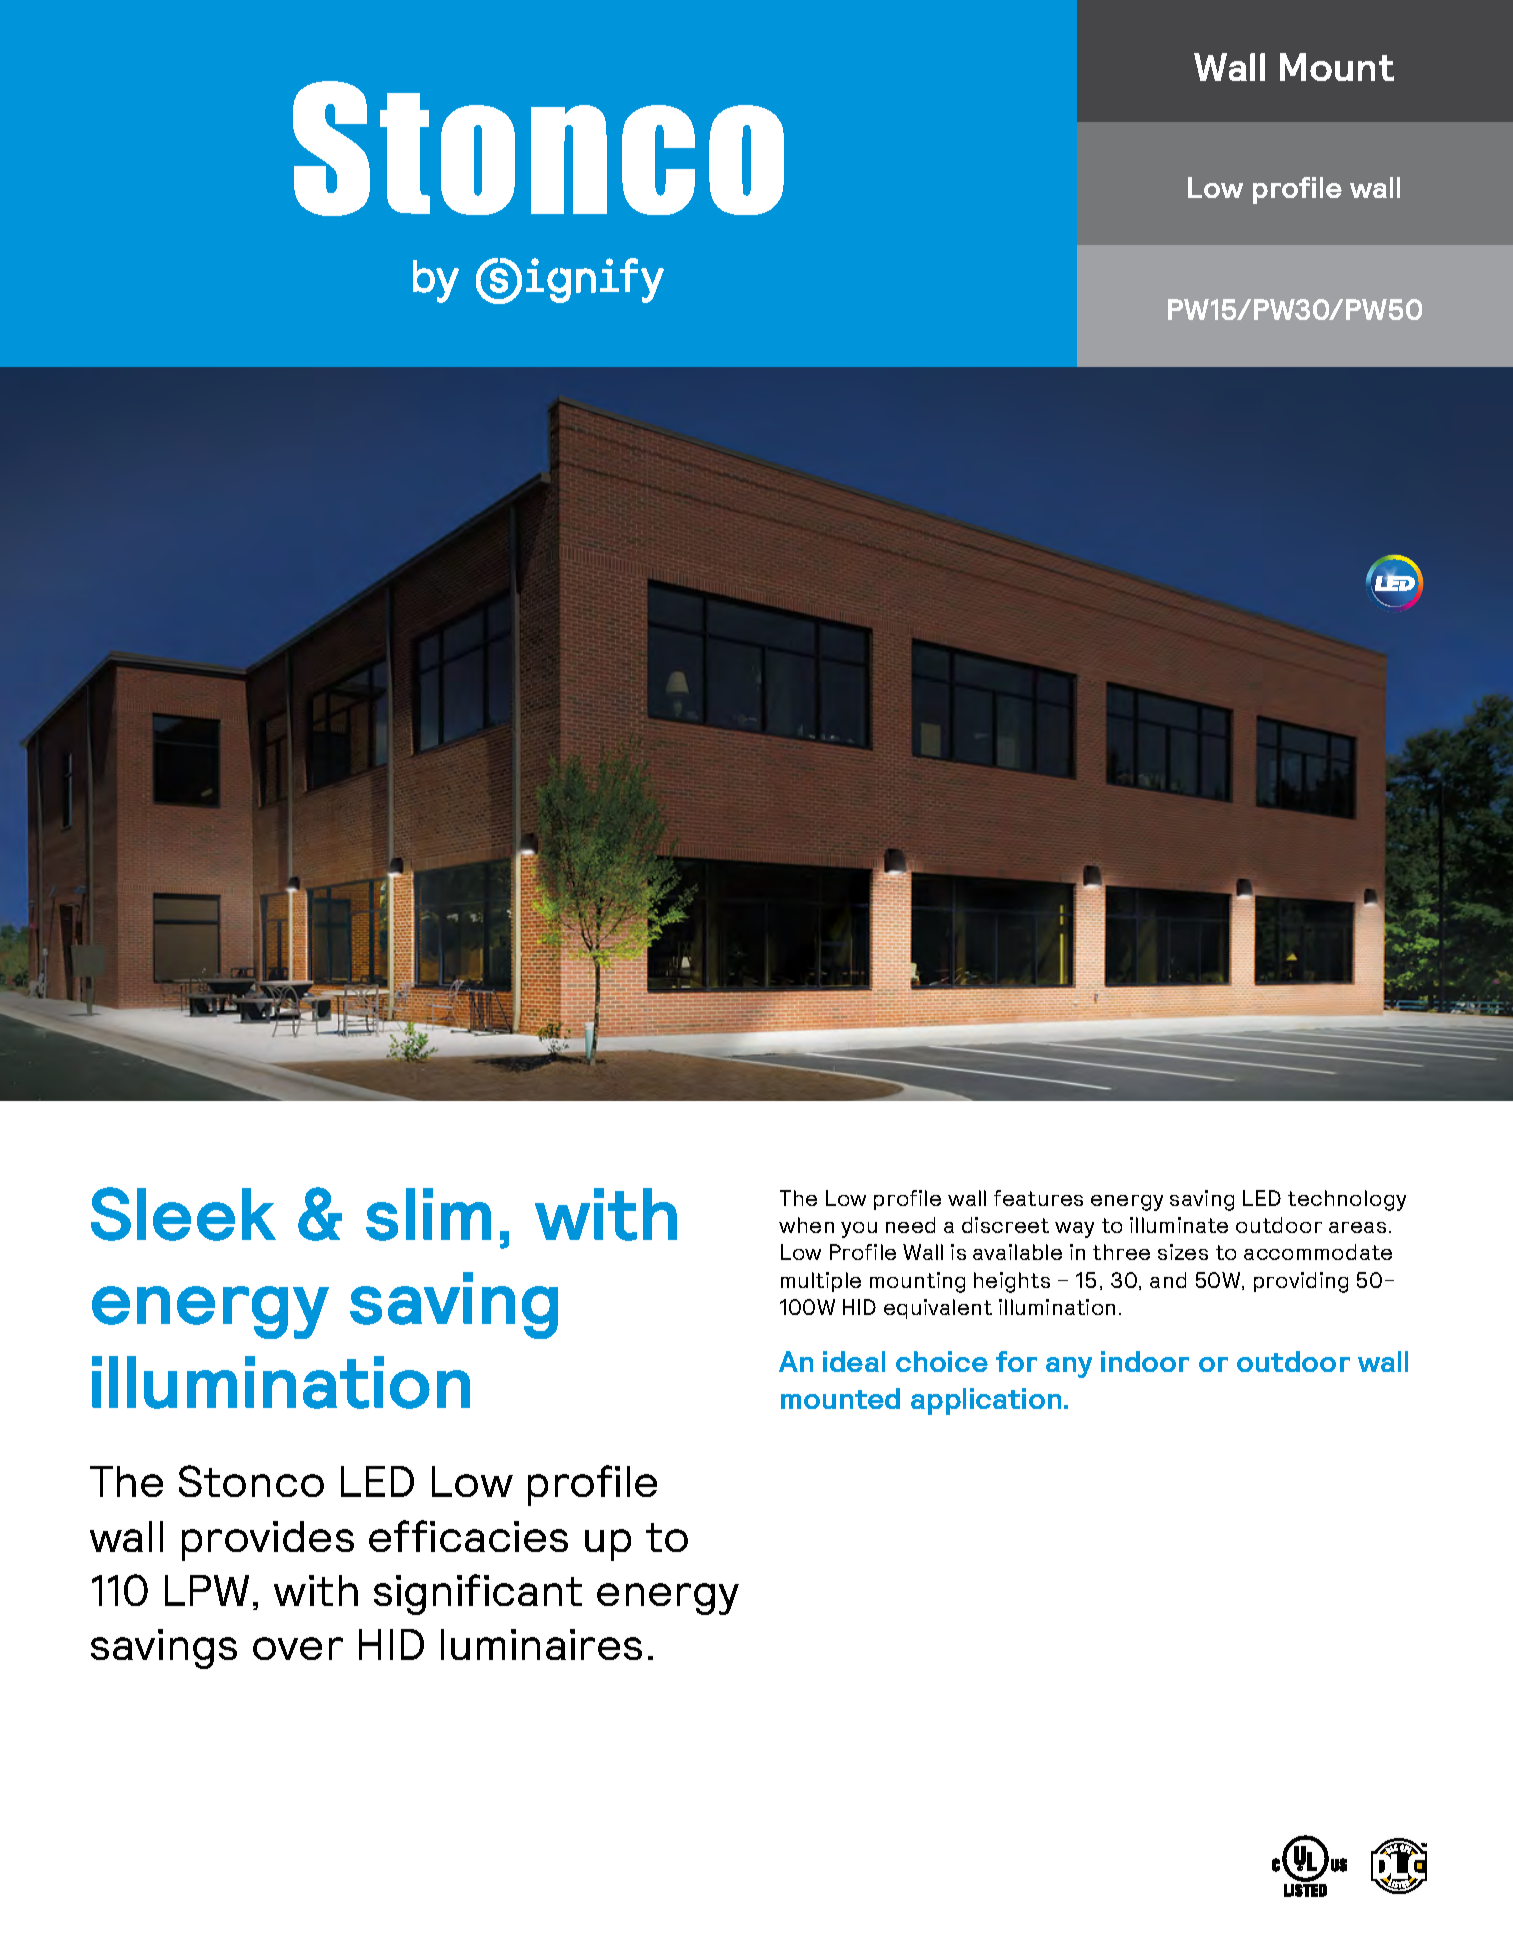 The height and width of the image is (1957, 1513). What do you see at coordinates (1179, 1225) in the image?
I see `illuminate` at bounding box center [1179, 1225].
